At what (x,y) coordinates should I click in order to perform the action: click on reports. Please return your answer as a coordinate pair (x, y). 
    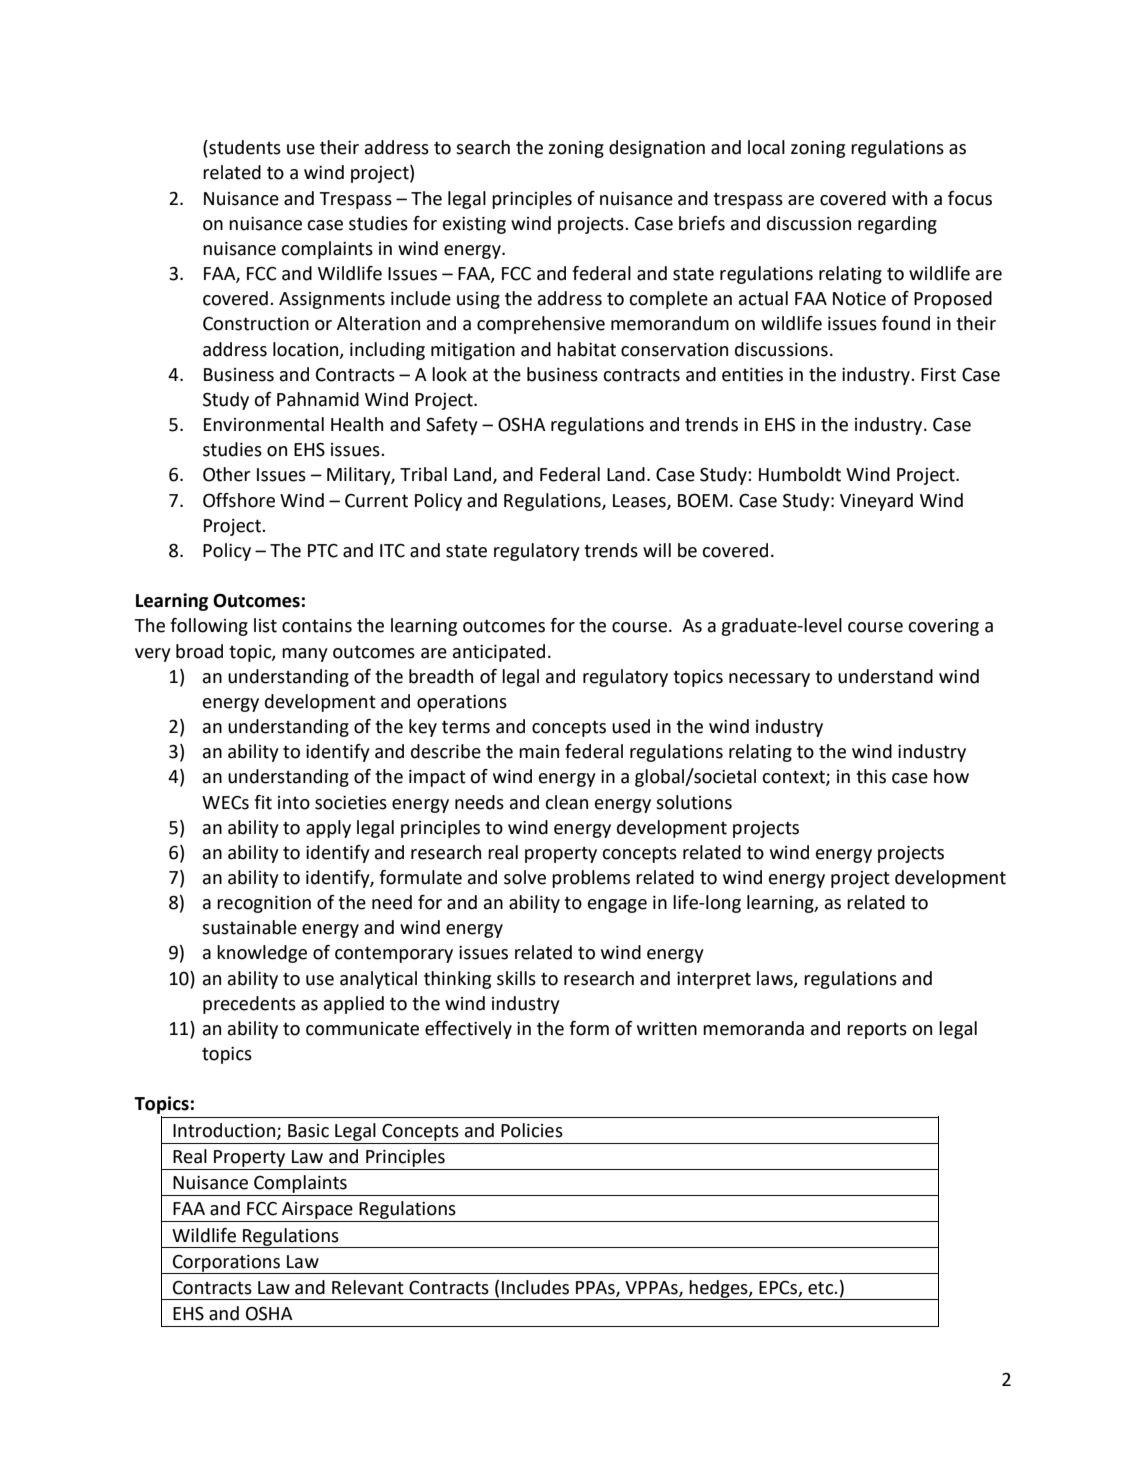
    Looking at the image, I should click on (877, 1031).
